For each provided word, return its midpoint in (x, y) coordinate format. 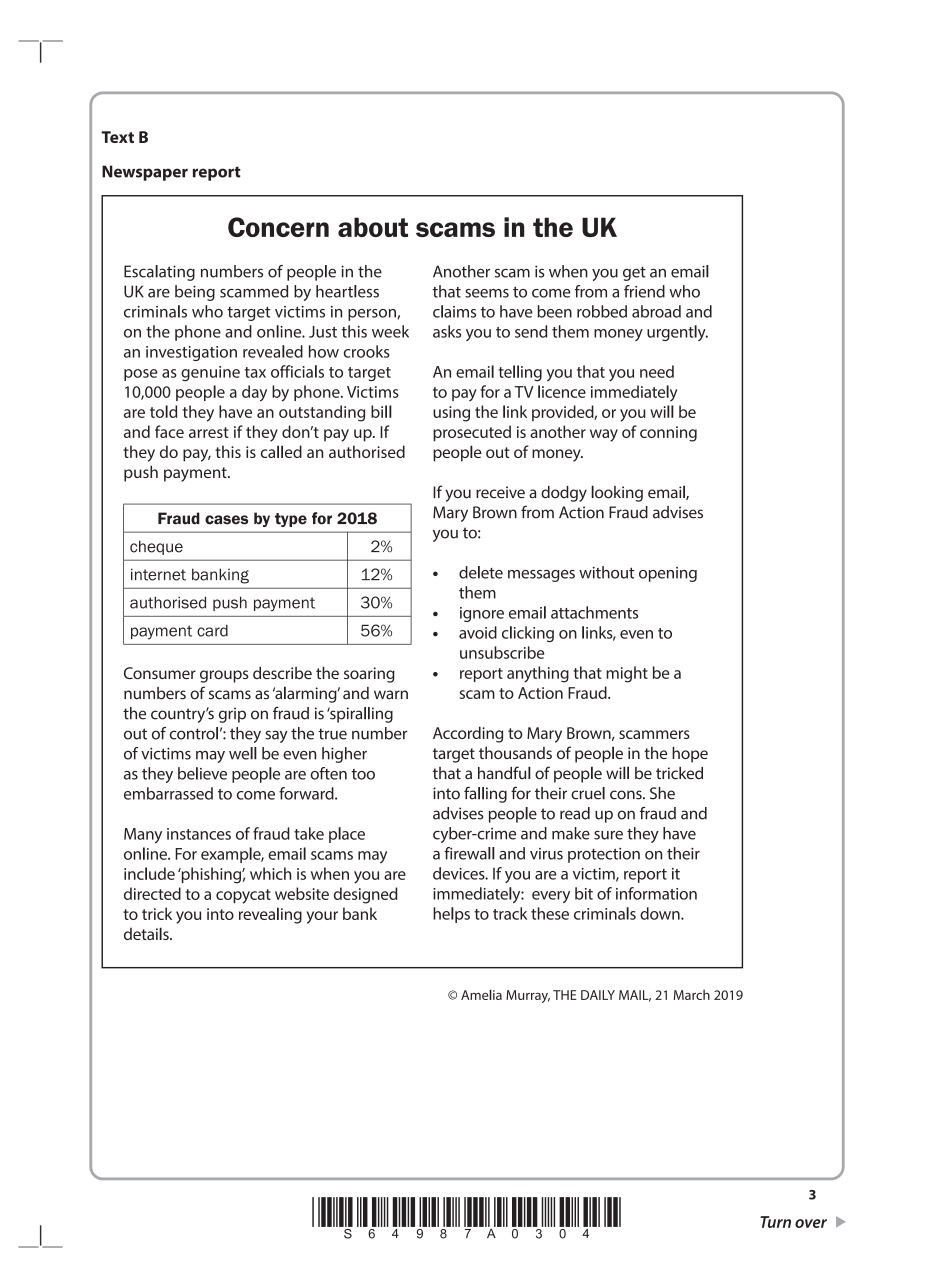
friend (644, 291)
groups (224, 676)
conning (668, 434)
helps (451, 915)
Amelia (481, 994)
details (147, 933)
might (627, 674)
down (661, 913)
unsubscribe (502, 652)
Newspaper (145, 173)
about (373, 227)
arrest (209, 432)
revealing (270, 915)
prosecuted (472, 433)
